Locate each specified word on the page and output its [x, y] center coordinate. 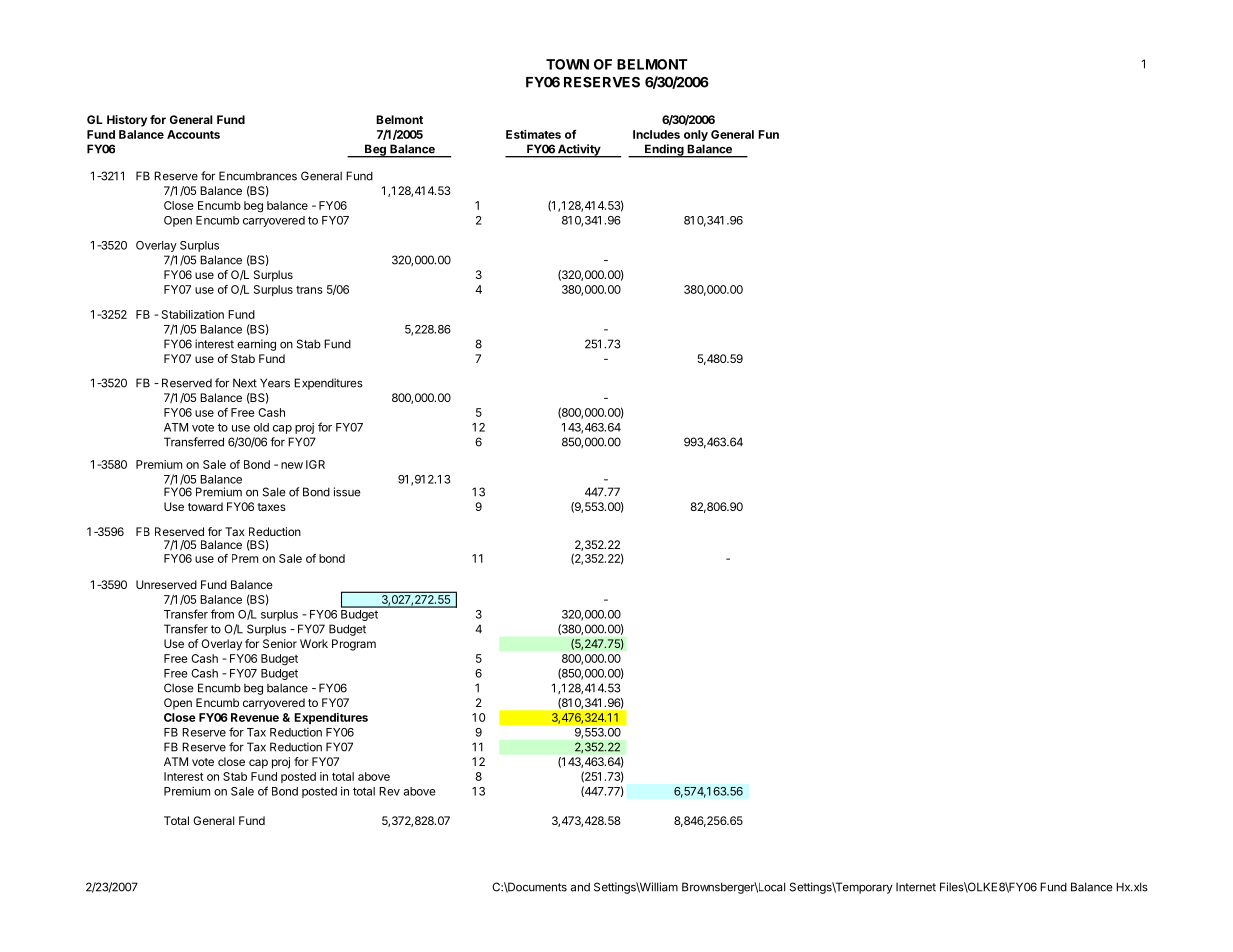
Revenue [255, 717]
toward [205, 506]
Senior [280, 643]
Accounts [193, 134]
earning [256, 345]
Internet [916, 887]
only [696, 135]
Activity [579, 151]
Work [314, 643]
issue [347, 492]
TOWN [567, 64]
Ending [664, 151]
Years [275, 383]
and [580, 887]
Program [354, 645]
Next [245, 383]
